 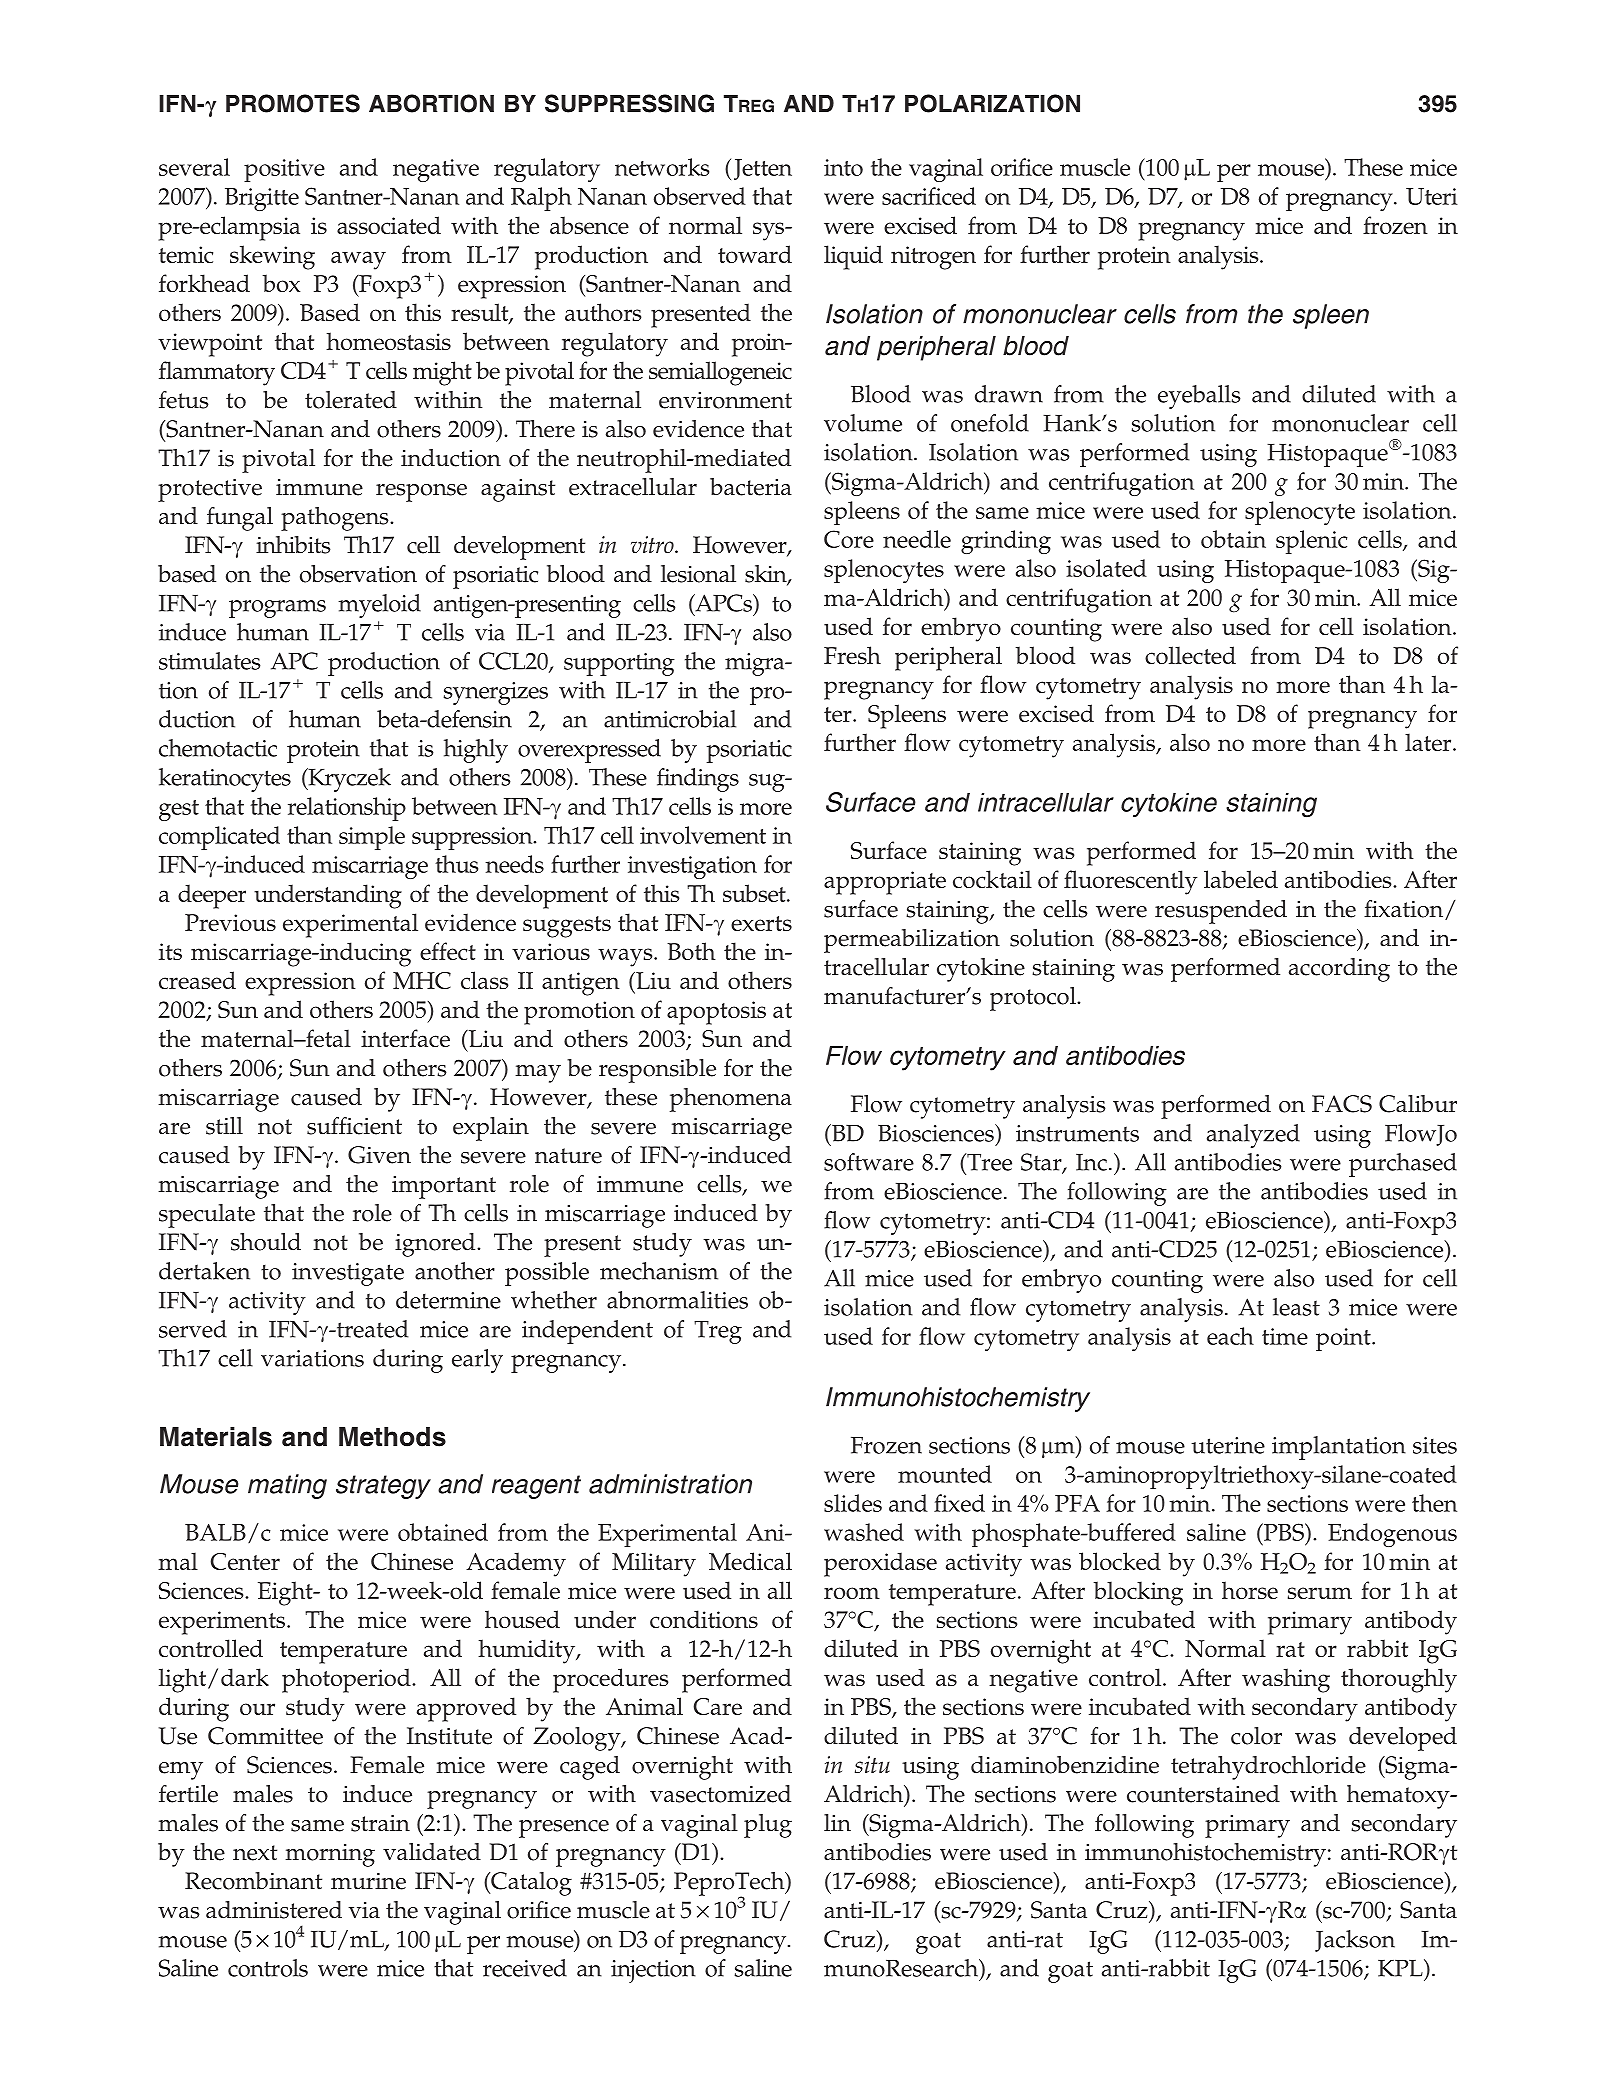 What do you see at coordinates (1241, 879) in the image?
I see `labeled` at bounding box center [1241, 879].
